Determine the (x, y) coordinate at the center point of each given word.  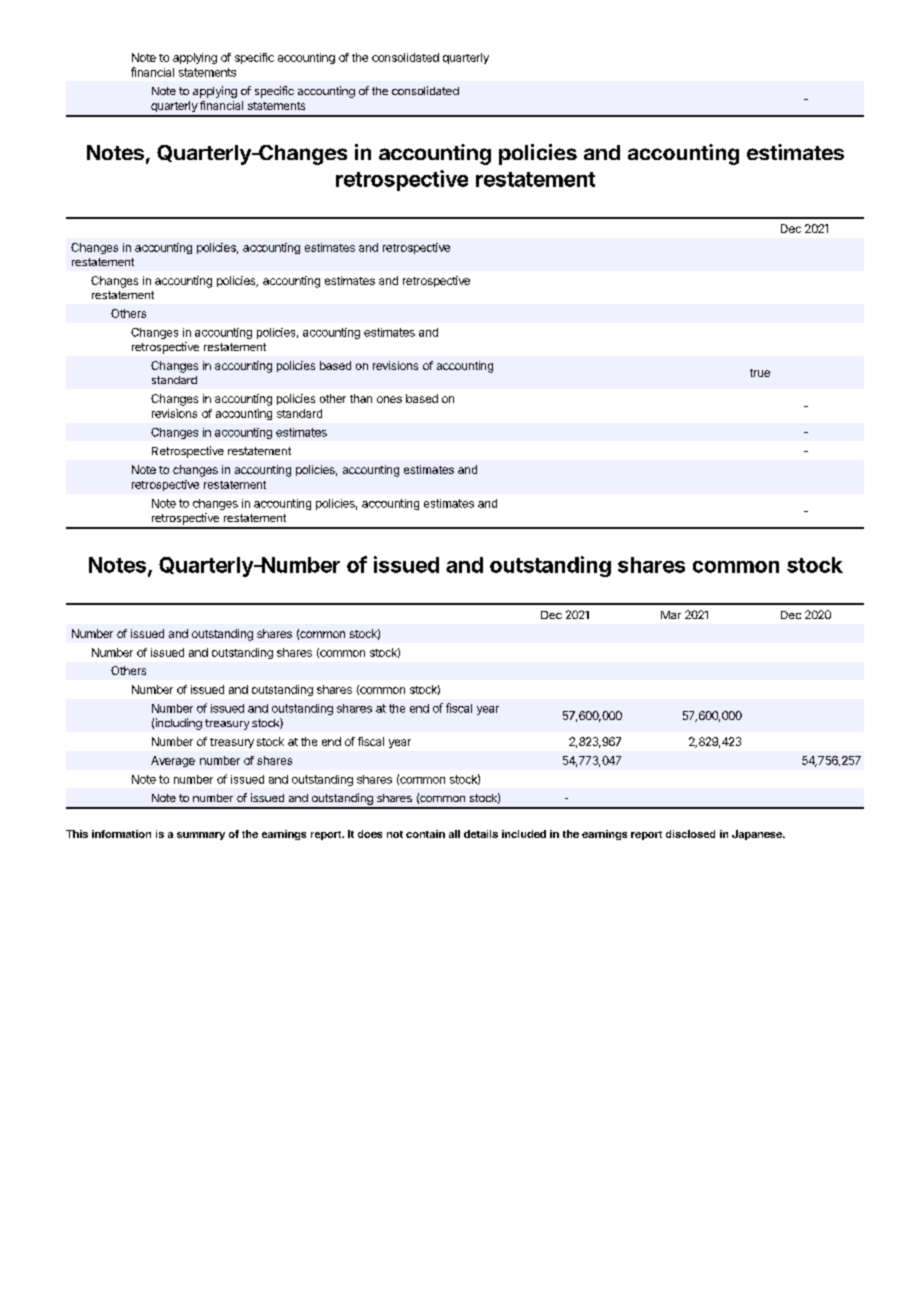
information (121, 834)
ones (389, 399)
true (760, 373)
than (361, 398)
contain (425, 834)
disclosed (690, 834)
